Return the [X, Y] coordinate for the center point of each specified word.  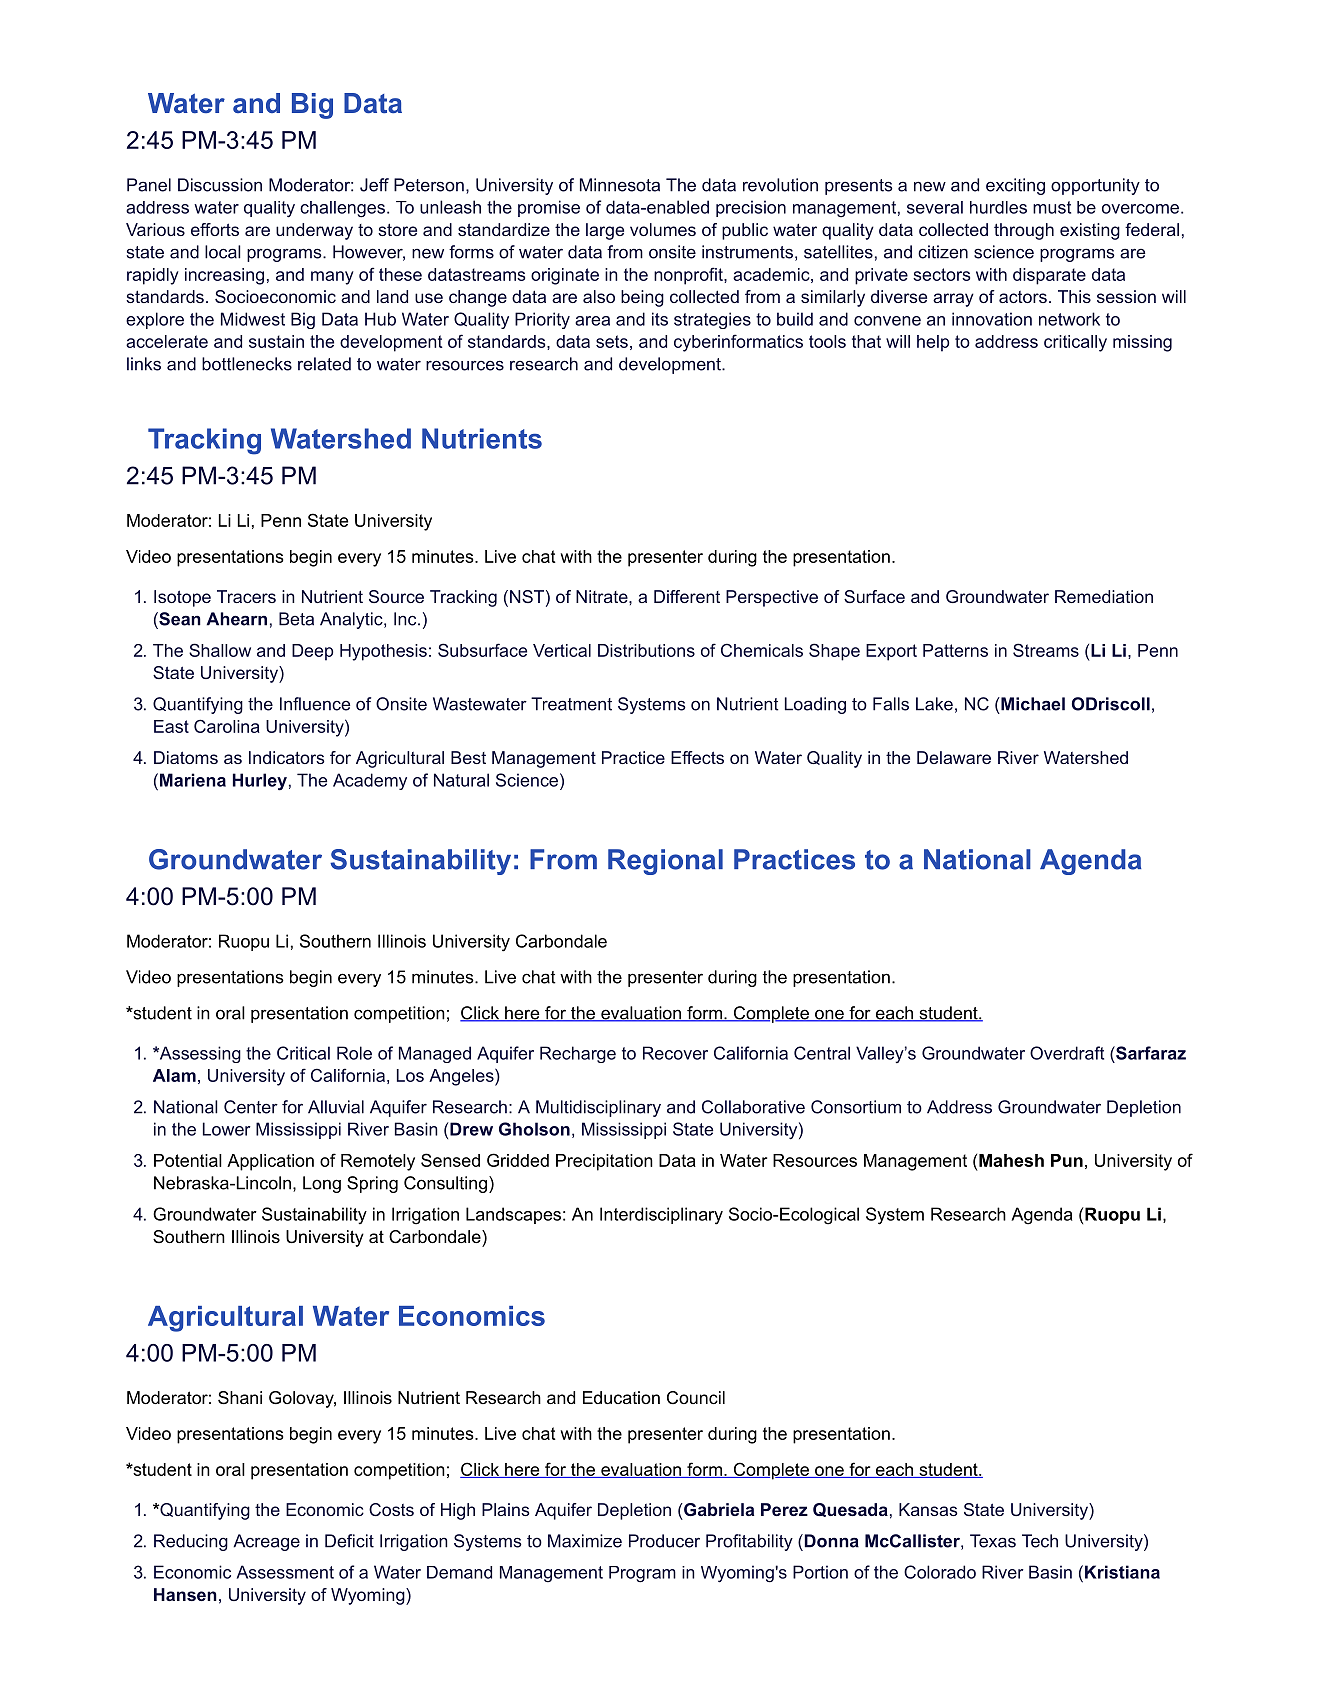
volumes [663, 229]
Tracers [246, 596]
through [1024, 231]
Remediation [1104, 596]
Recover [675, 1053]
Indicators [287, 757]
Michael [1032, 704]
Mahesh [1011, 1160]
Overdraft [1067, 1053]
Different [687, 596]
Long [322, 1184]
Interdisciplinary [661, 1216]
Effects [697, 757]
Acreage [266, 1542]
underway [314, 231]
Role [354, 1053]
